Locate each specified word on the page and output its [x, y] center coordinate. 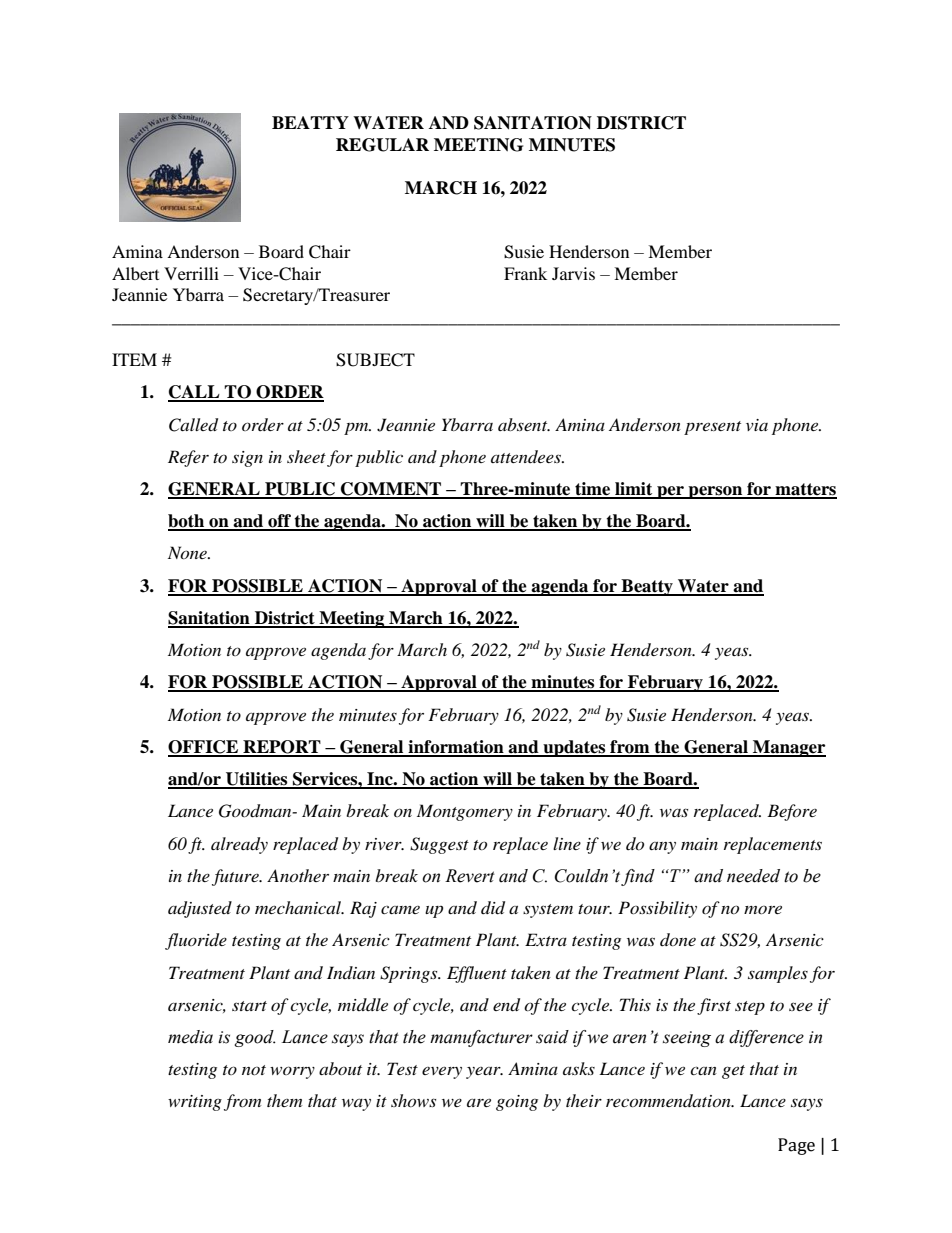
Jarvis [573, 273]
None [188, 552]
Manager [788, 748]
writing [195, 1103]
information [456, 748]
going [517, 1103]
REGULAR [382, 145]
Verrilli [191, 273]
